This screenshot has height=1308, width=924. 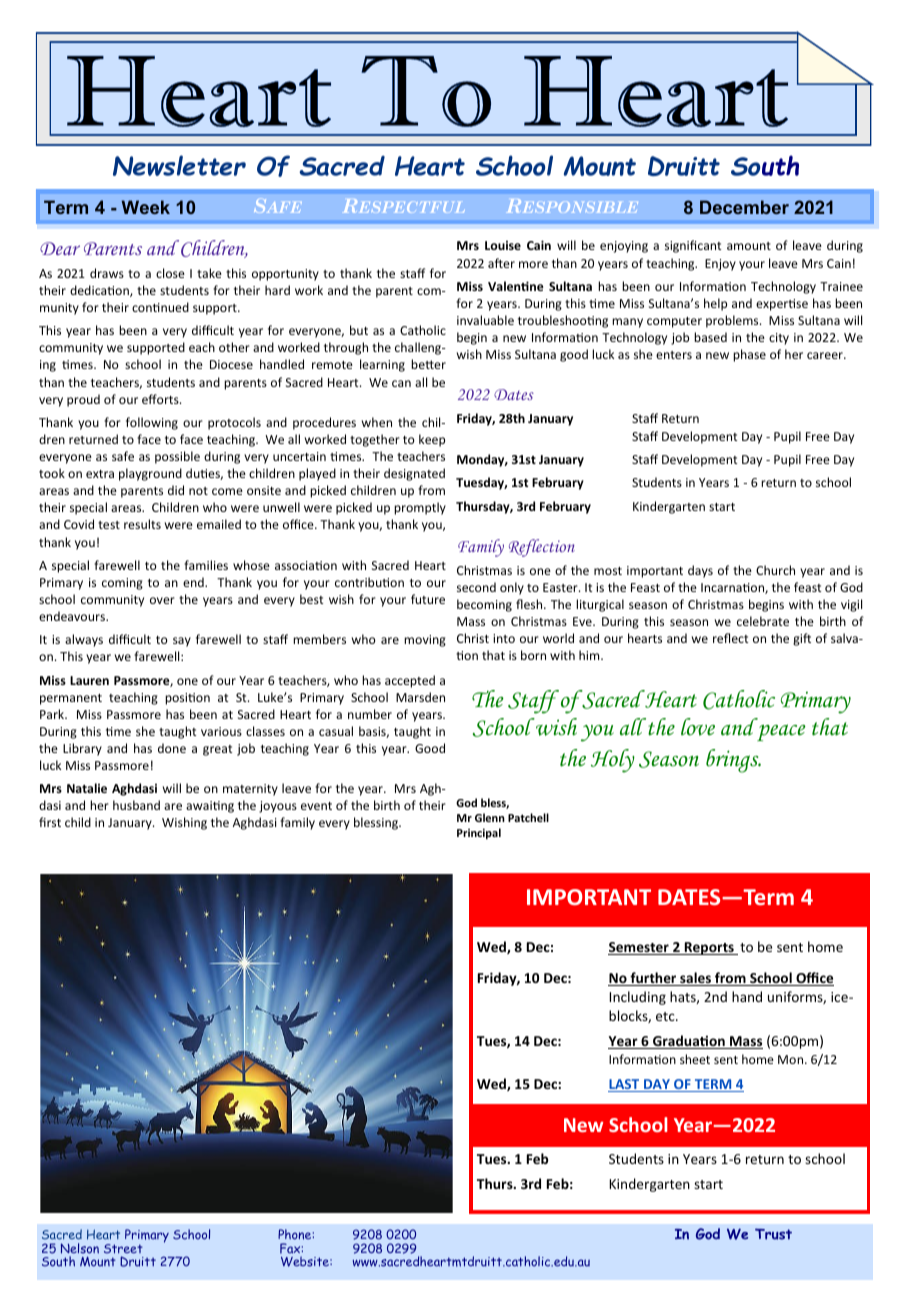 What do you see at coordinates (146, 207) in the screenshot?
I see `Week` at bounding box center [146, 207].
